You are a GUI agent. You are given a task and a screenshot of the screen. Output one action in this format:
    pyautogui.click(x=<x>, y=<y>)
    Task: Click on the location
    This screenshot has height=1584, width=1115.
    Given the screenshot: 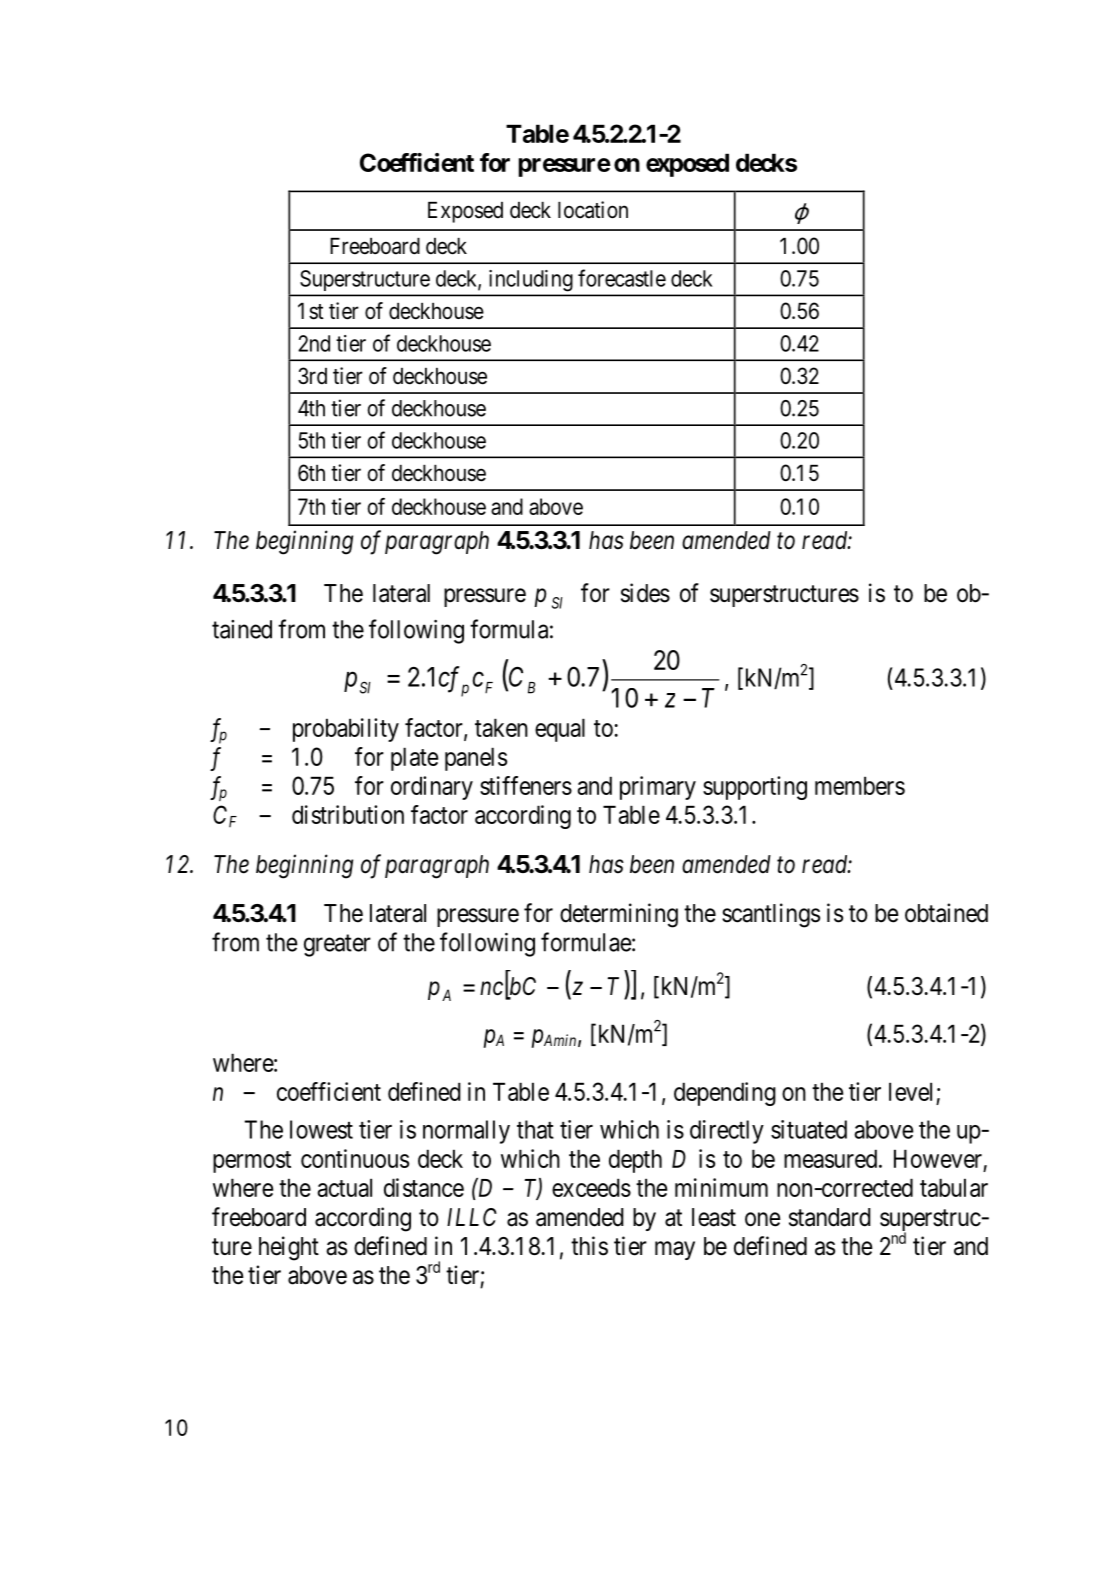 What is the action you would take?
    pyautogui.click(x=593, y=210)
